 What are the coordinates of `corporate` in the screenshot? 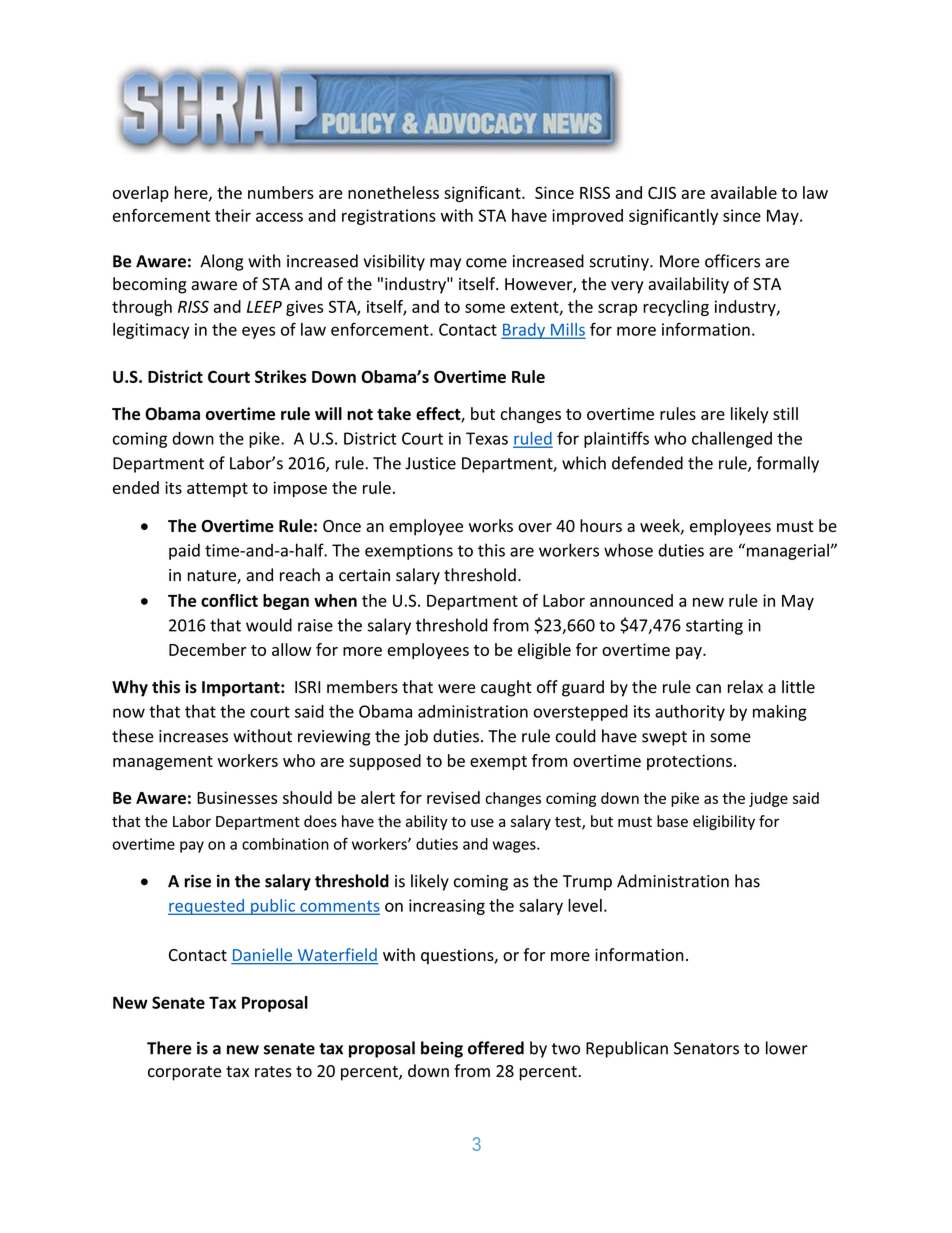 It's located at (184, 1073).
